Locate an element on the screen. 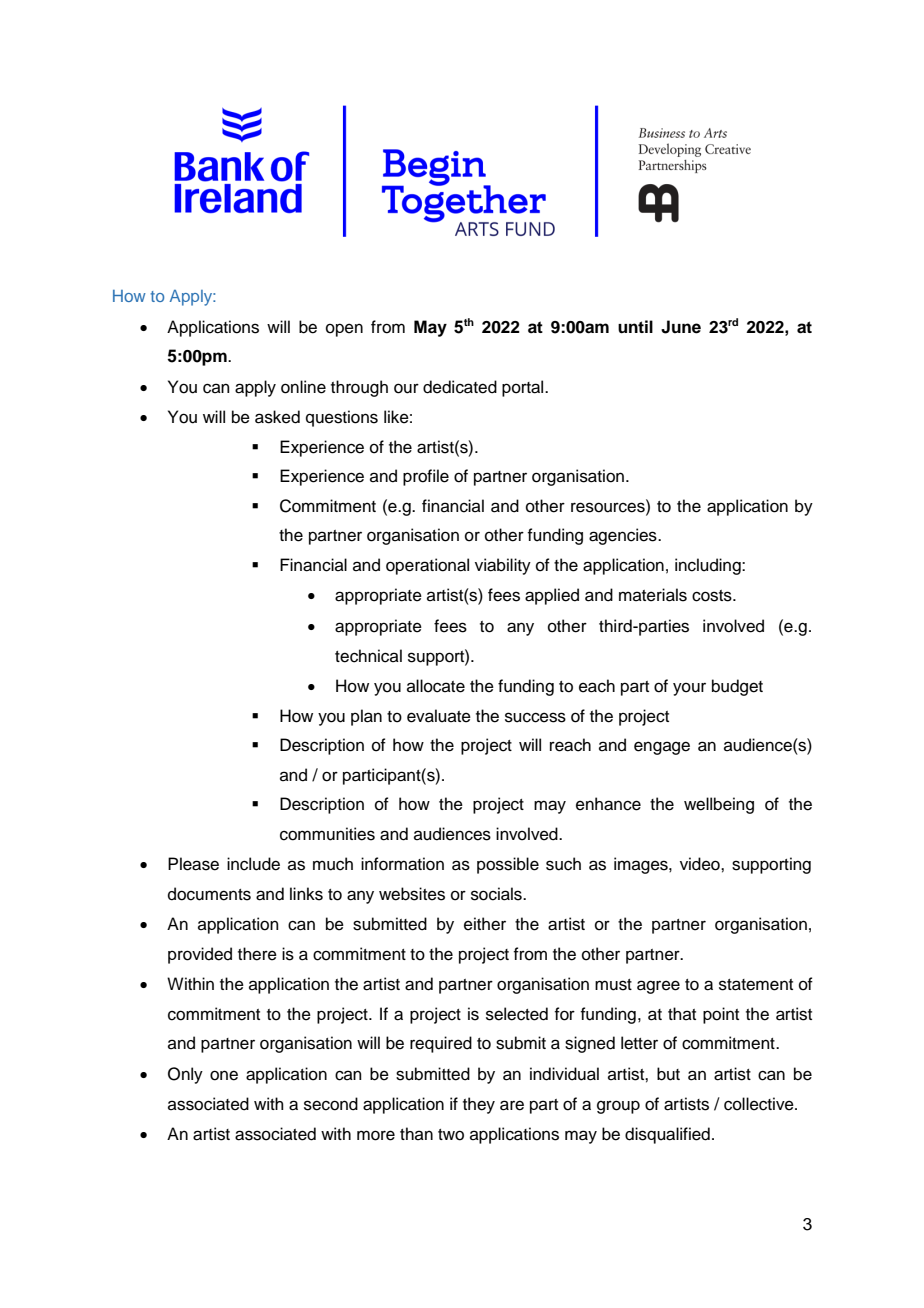  disqualified is located at coordinates (667, 1135).
